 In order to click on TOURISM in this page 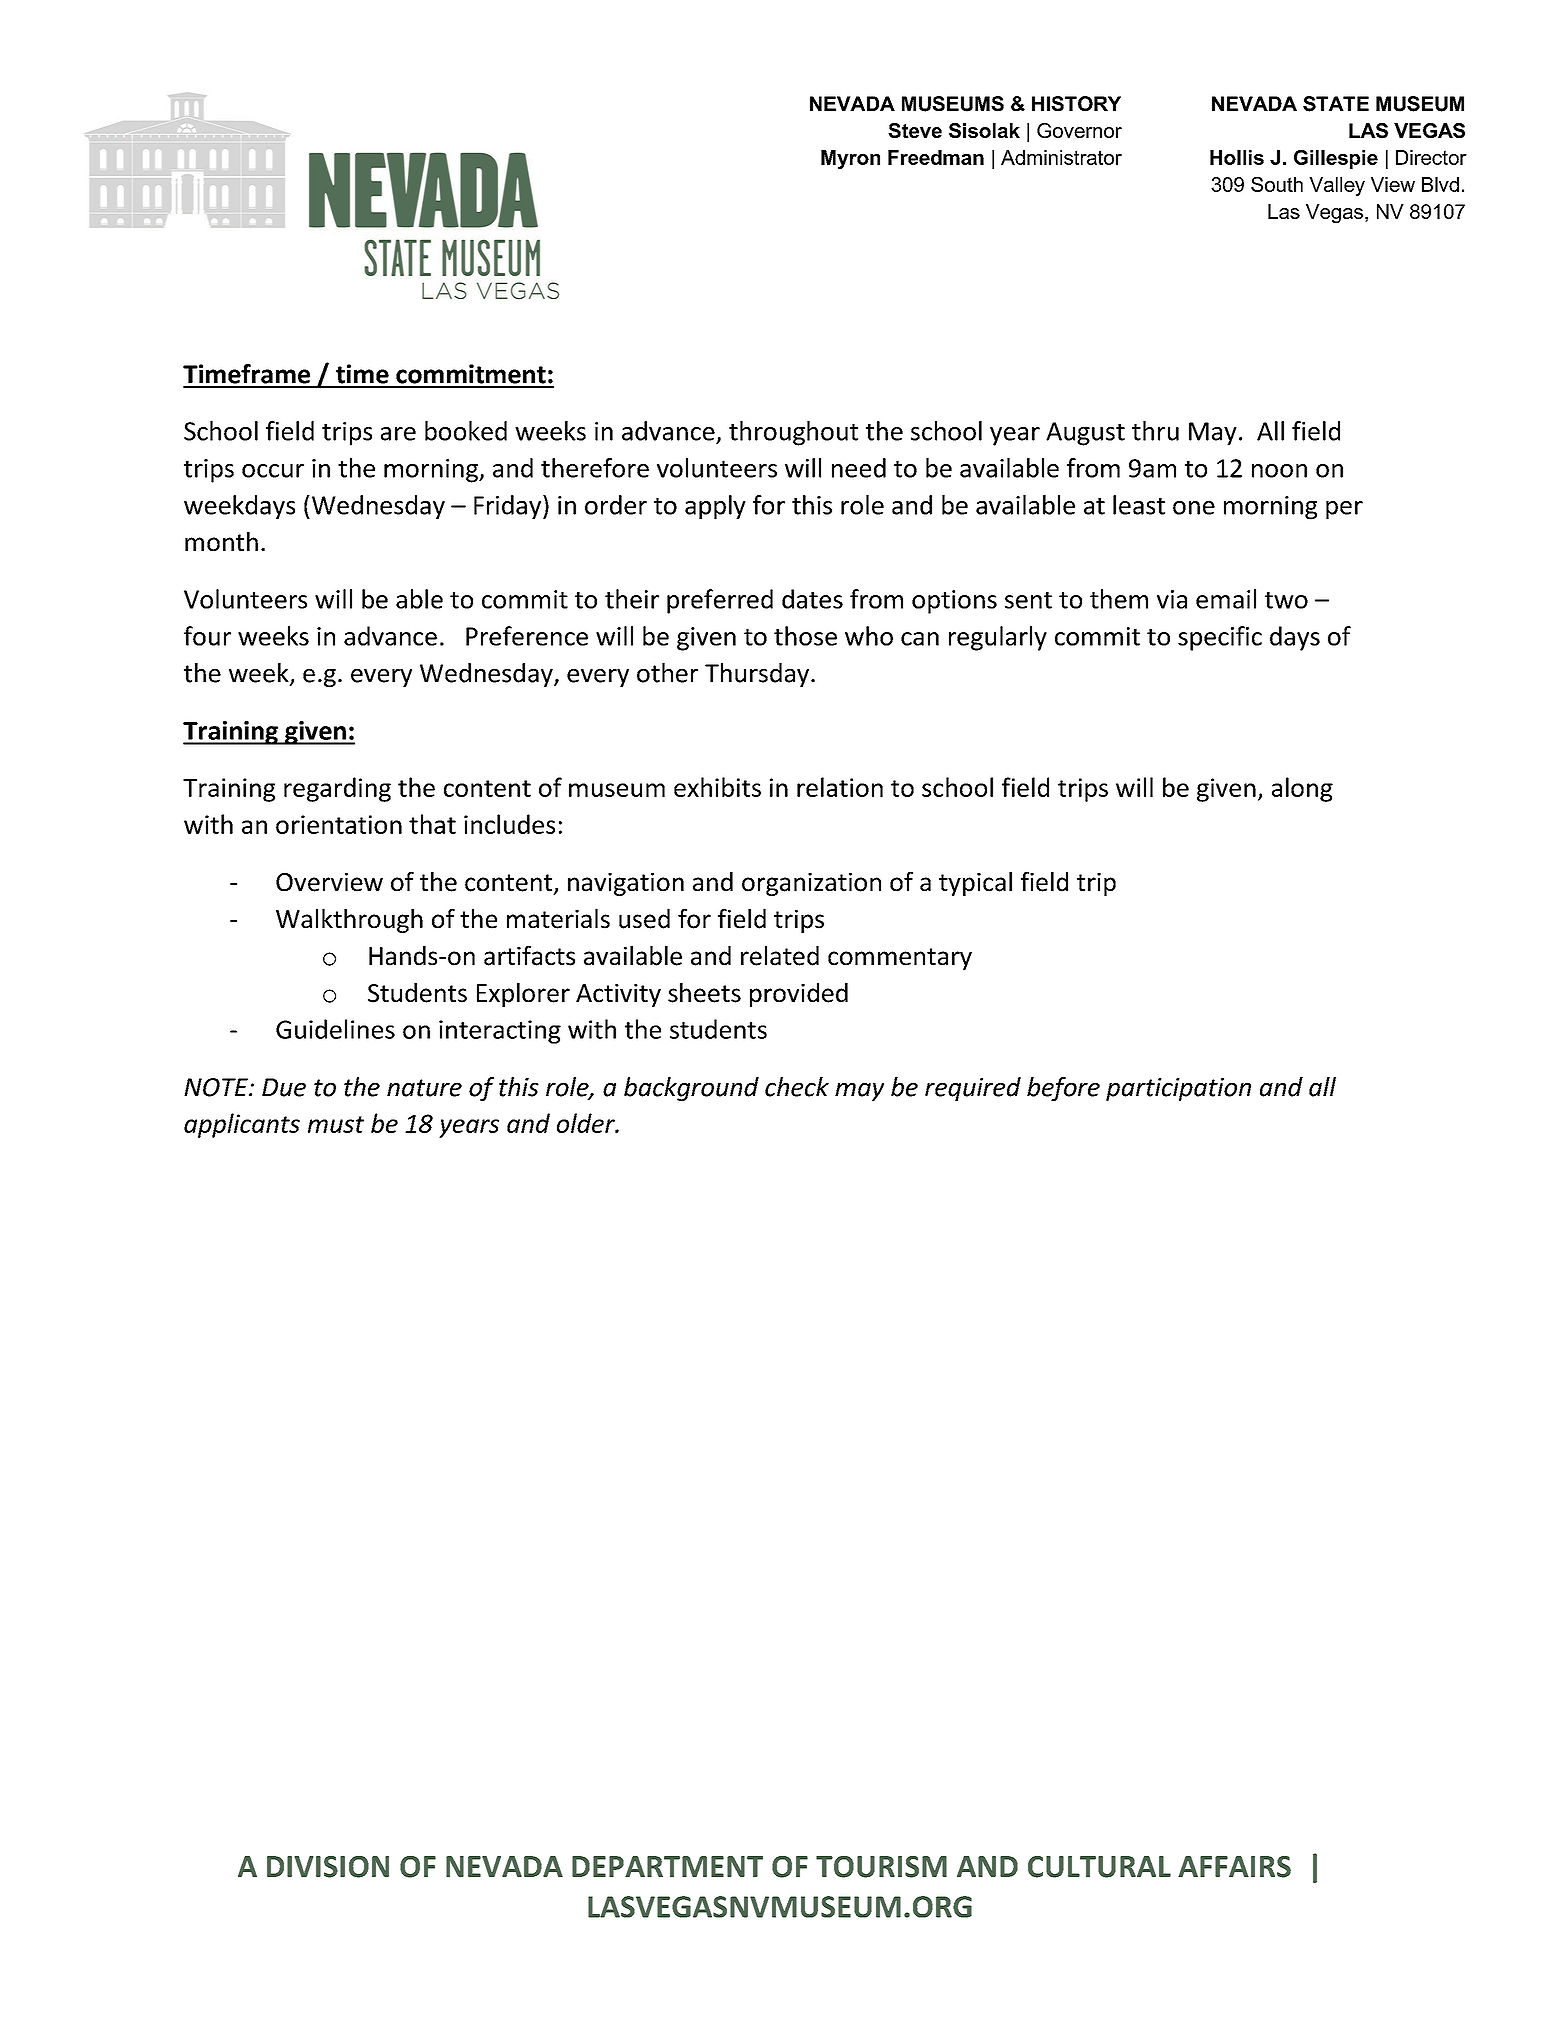, I will do `click(881, 1867)`.
